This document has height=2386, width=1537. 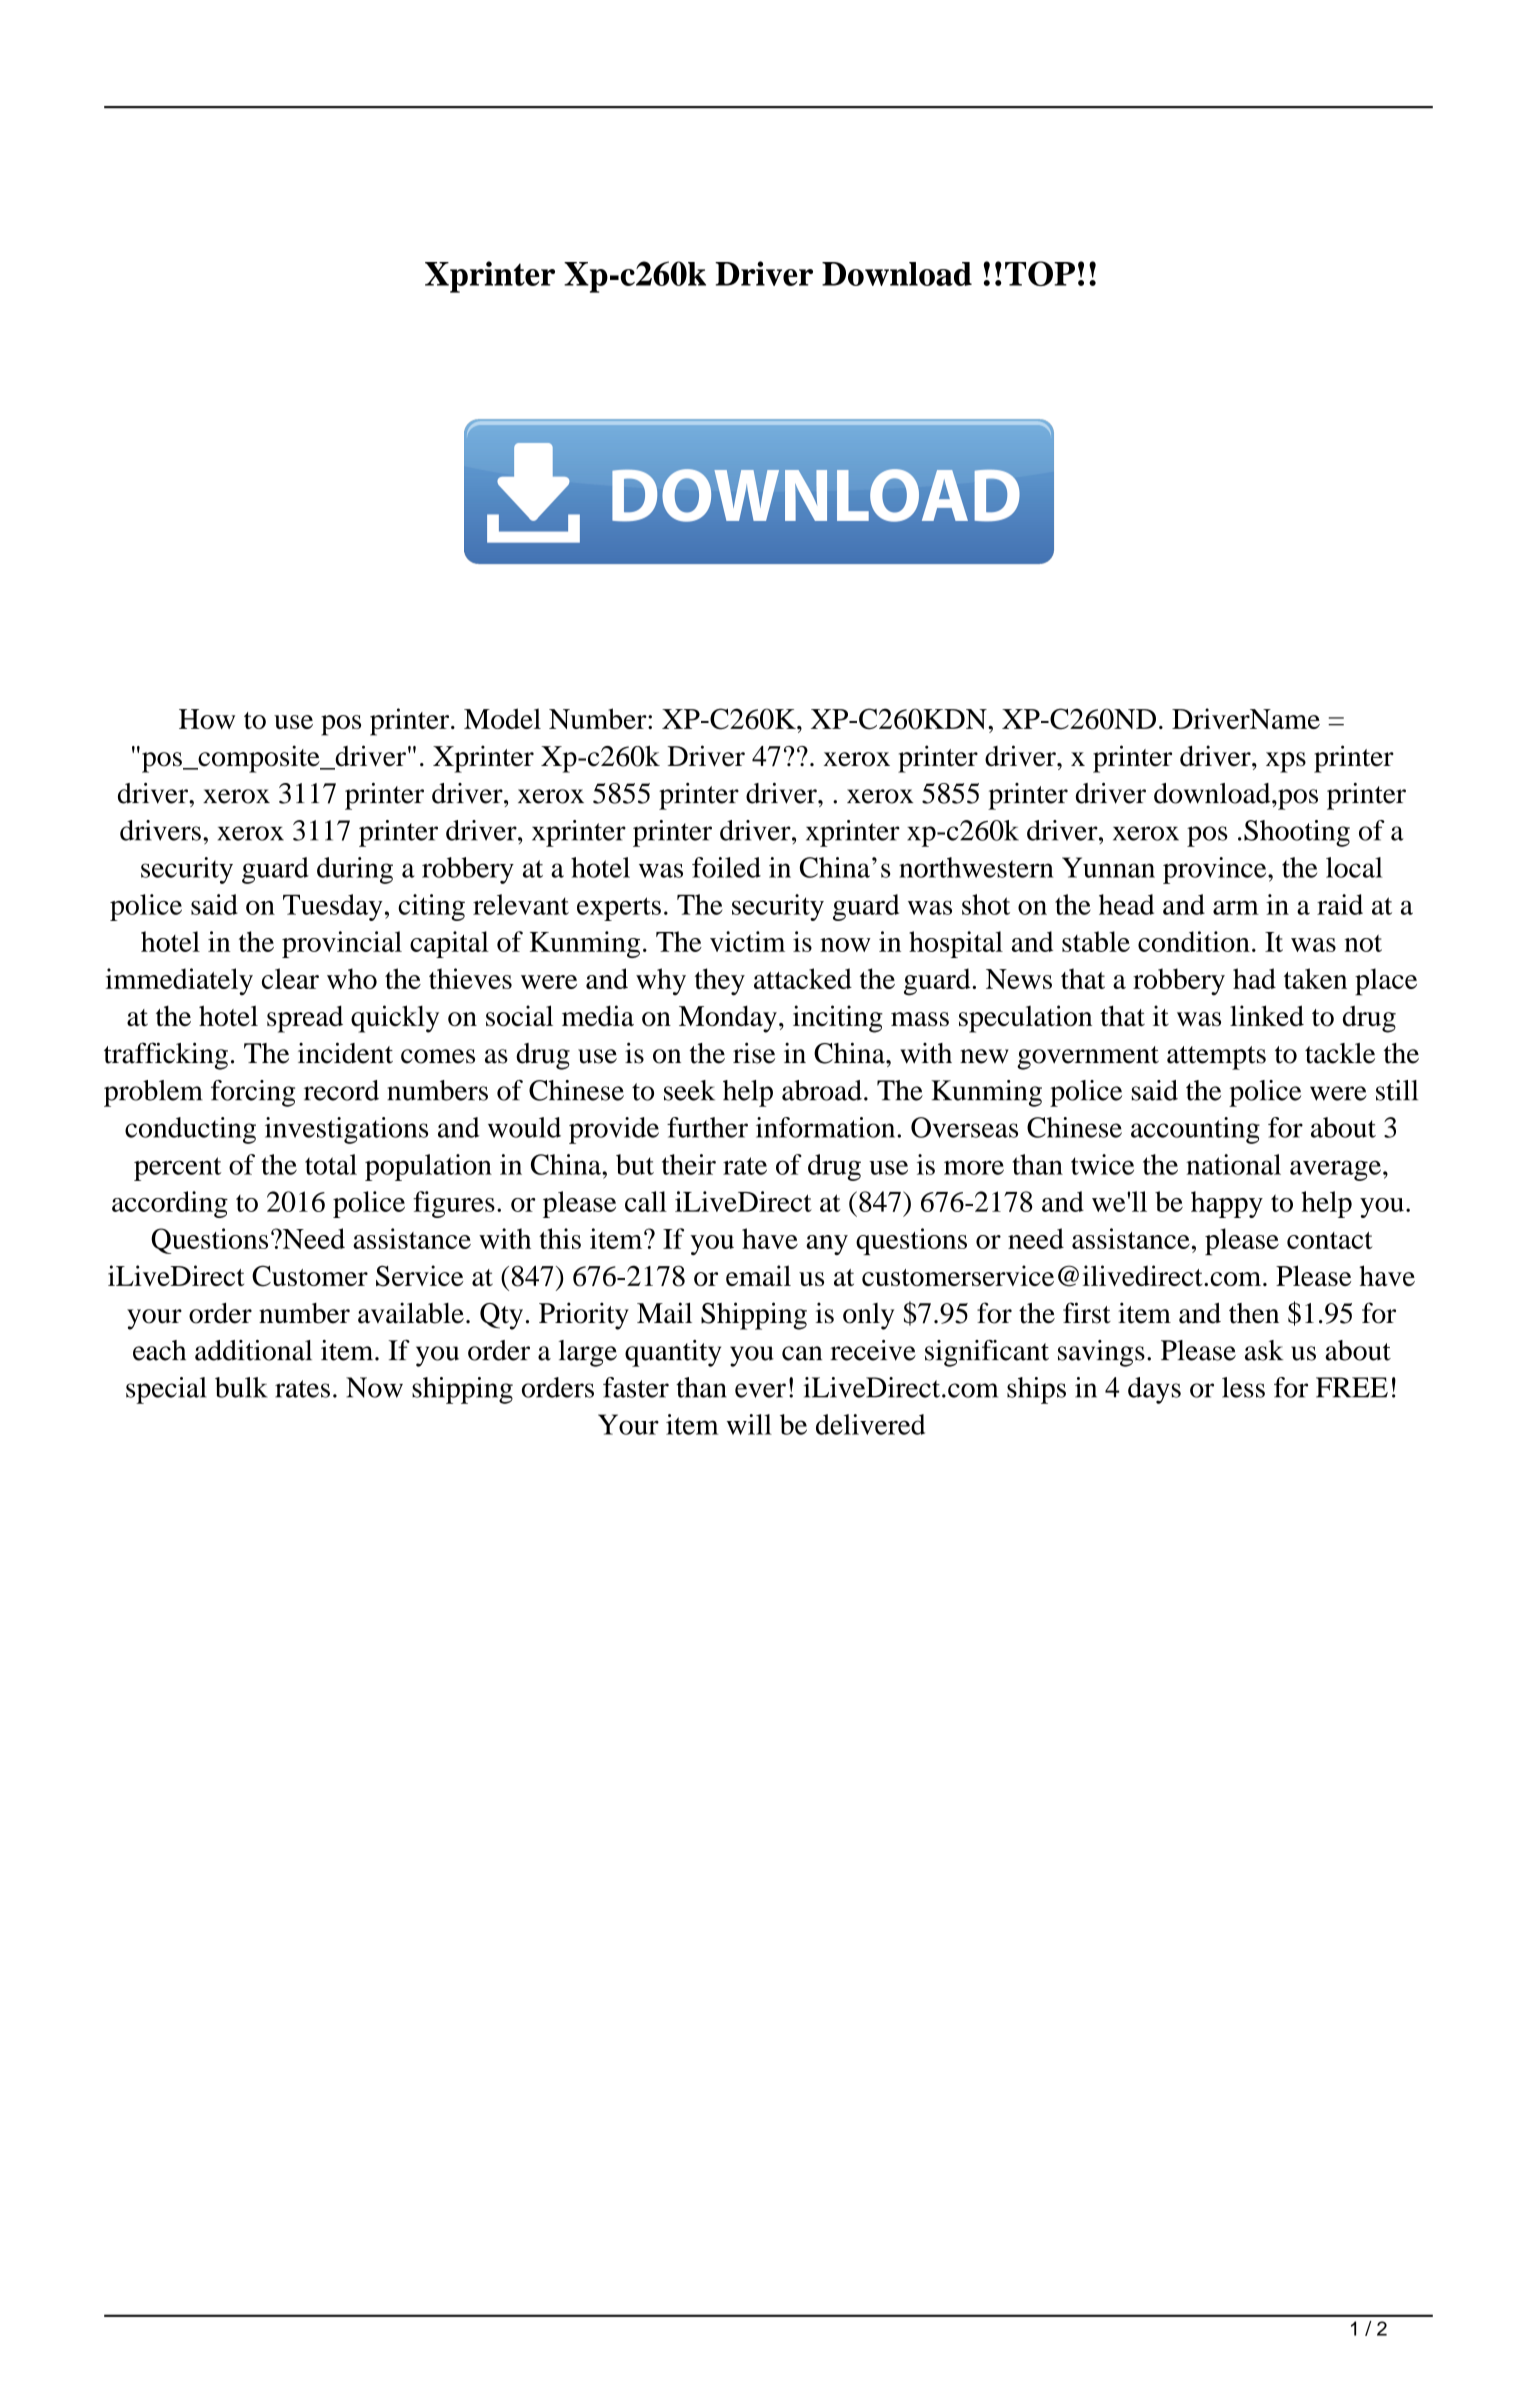 I want to click on province, so click(x=1216, y=870).
